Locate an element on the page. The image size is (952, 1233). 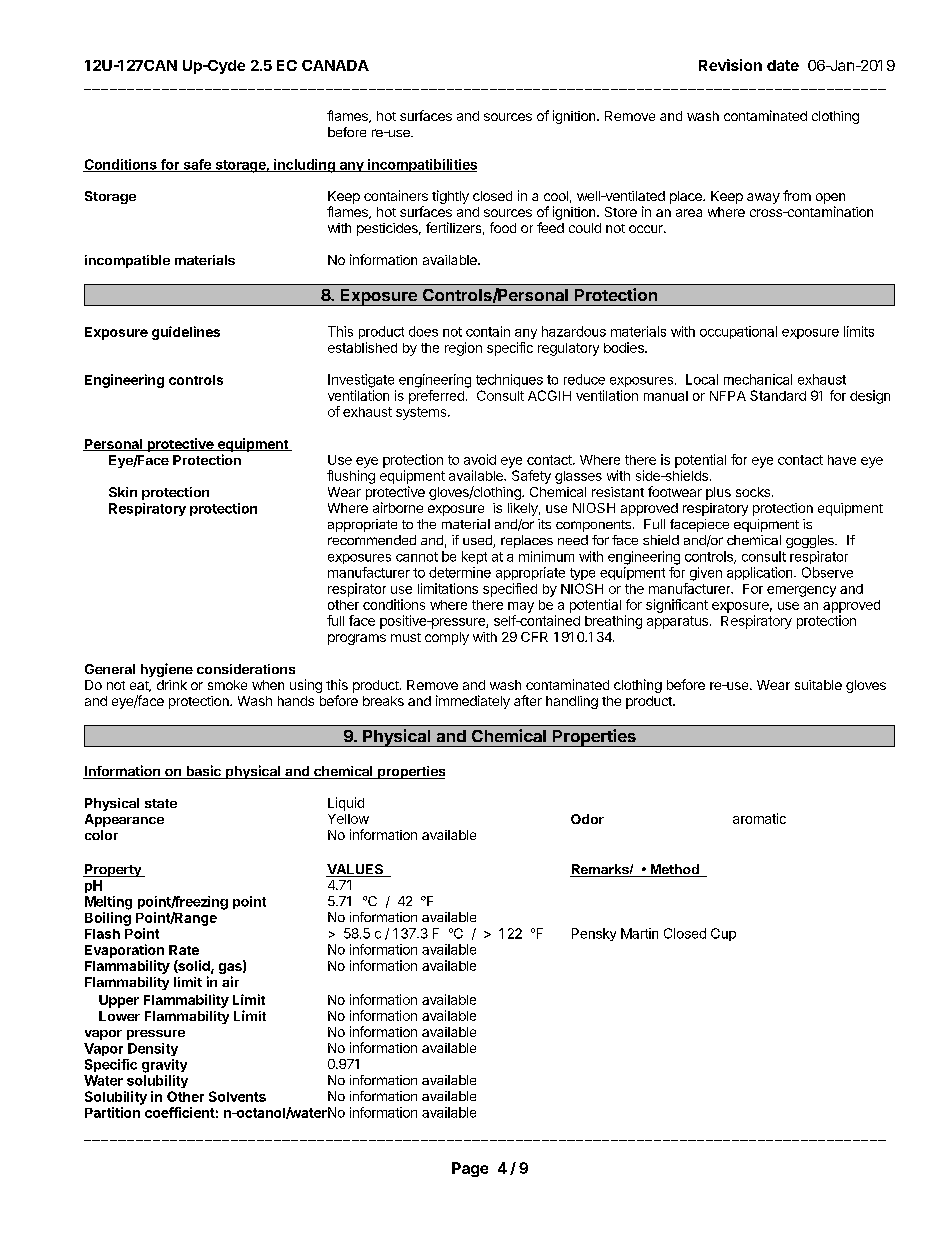
incompatibilities is located at coordinates (421, 165).
